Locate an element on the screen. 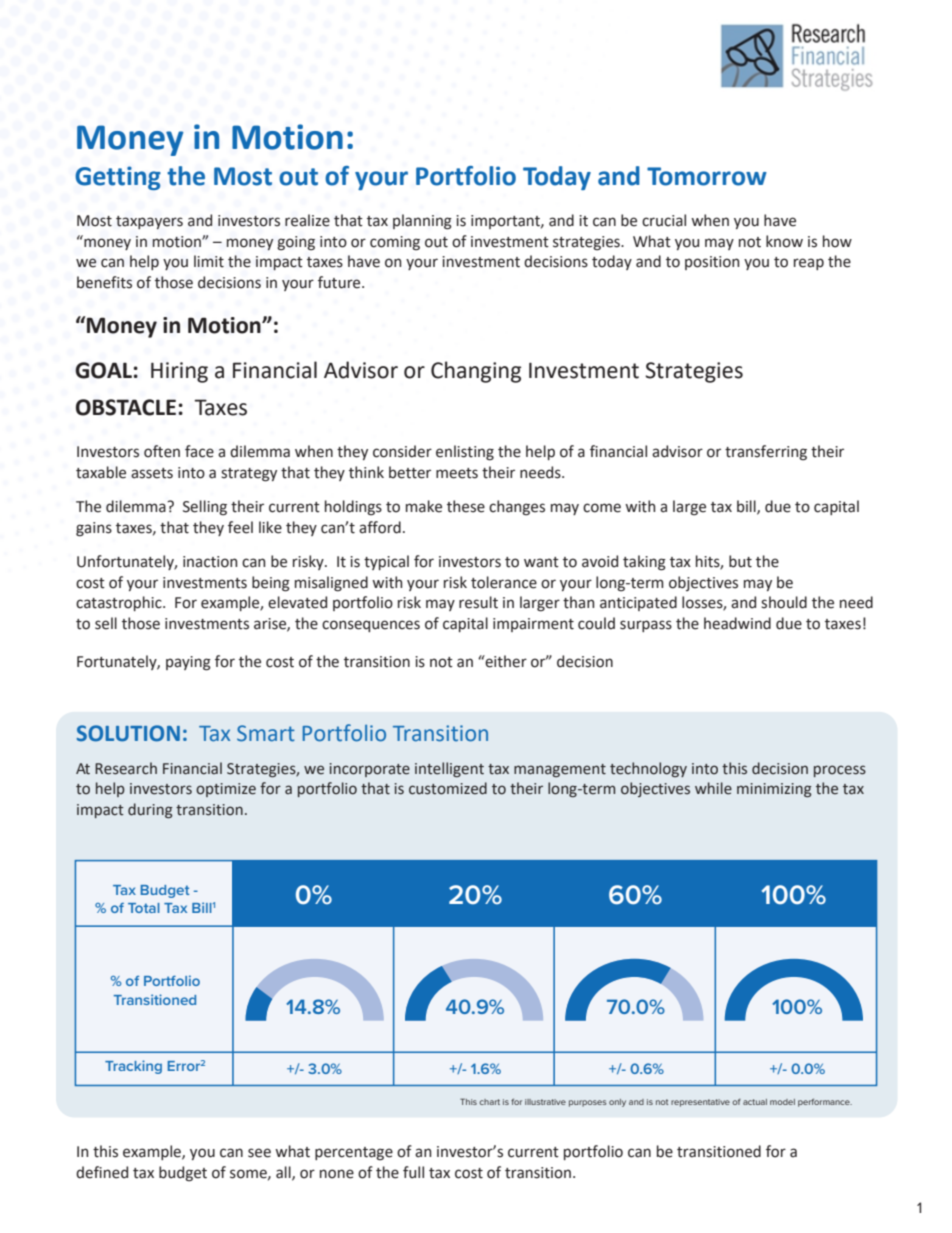 The image size is (952, 1233). see is located at coordinates (259, 1153).
